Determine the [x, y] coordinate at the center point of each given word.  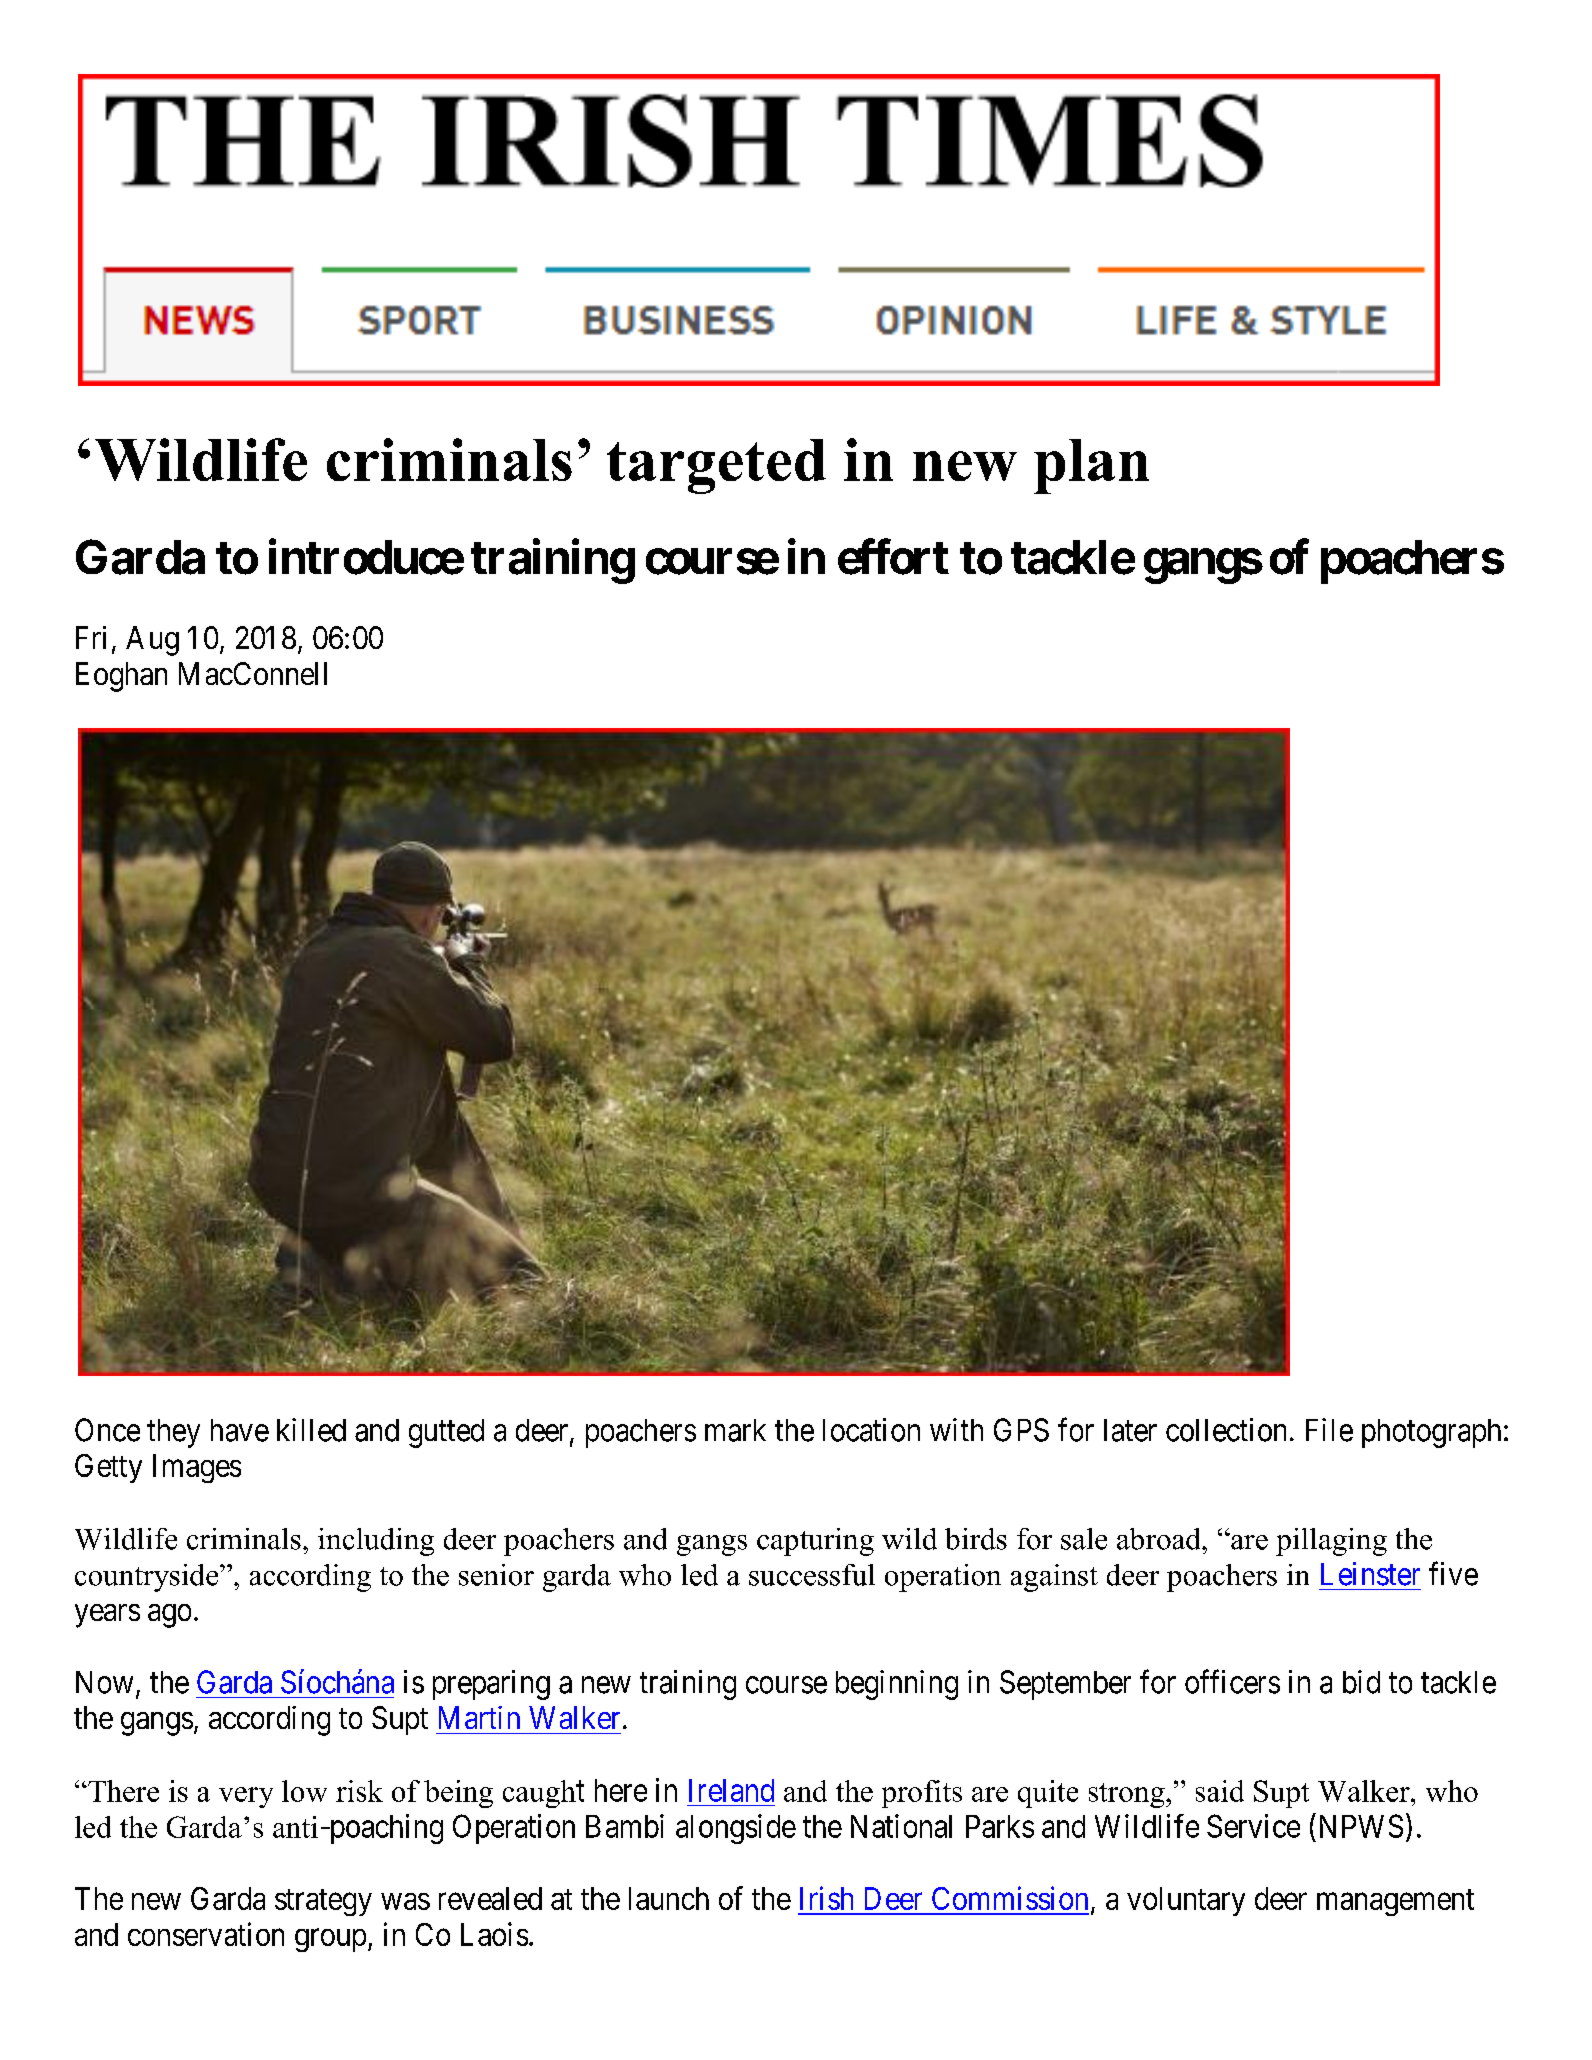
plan [1091, 466]
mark [735, 1430]
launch [669, 1898]
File [1329, 1430]
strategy [323, 1902]
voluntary [1186, 1901]
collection [1226, 1430]
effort [893, 557]
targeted [716, 466]
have [240, 1430]
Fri [91, 637]
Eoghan [121, 677]
